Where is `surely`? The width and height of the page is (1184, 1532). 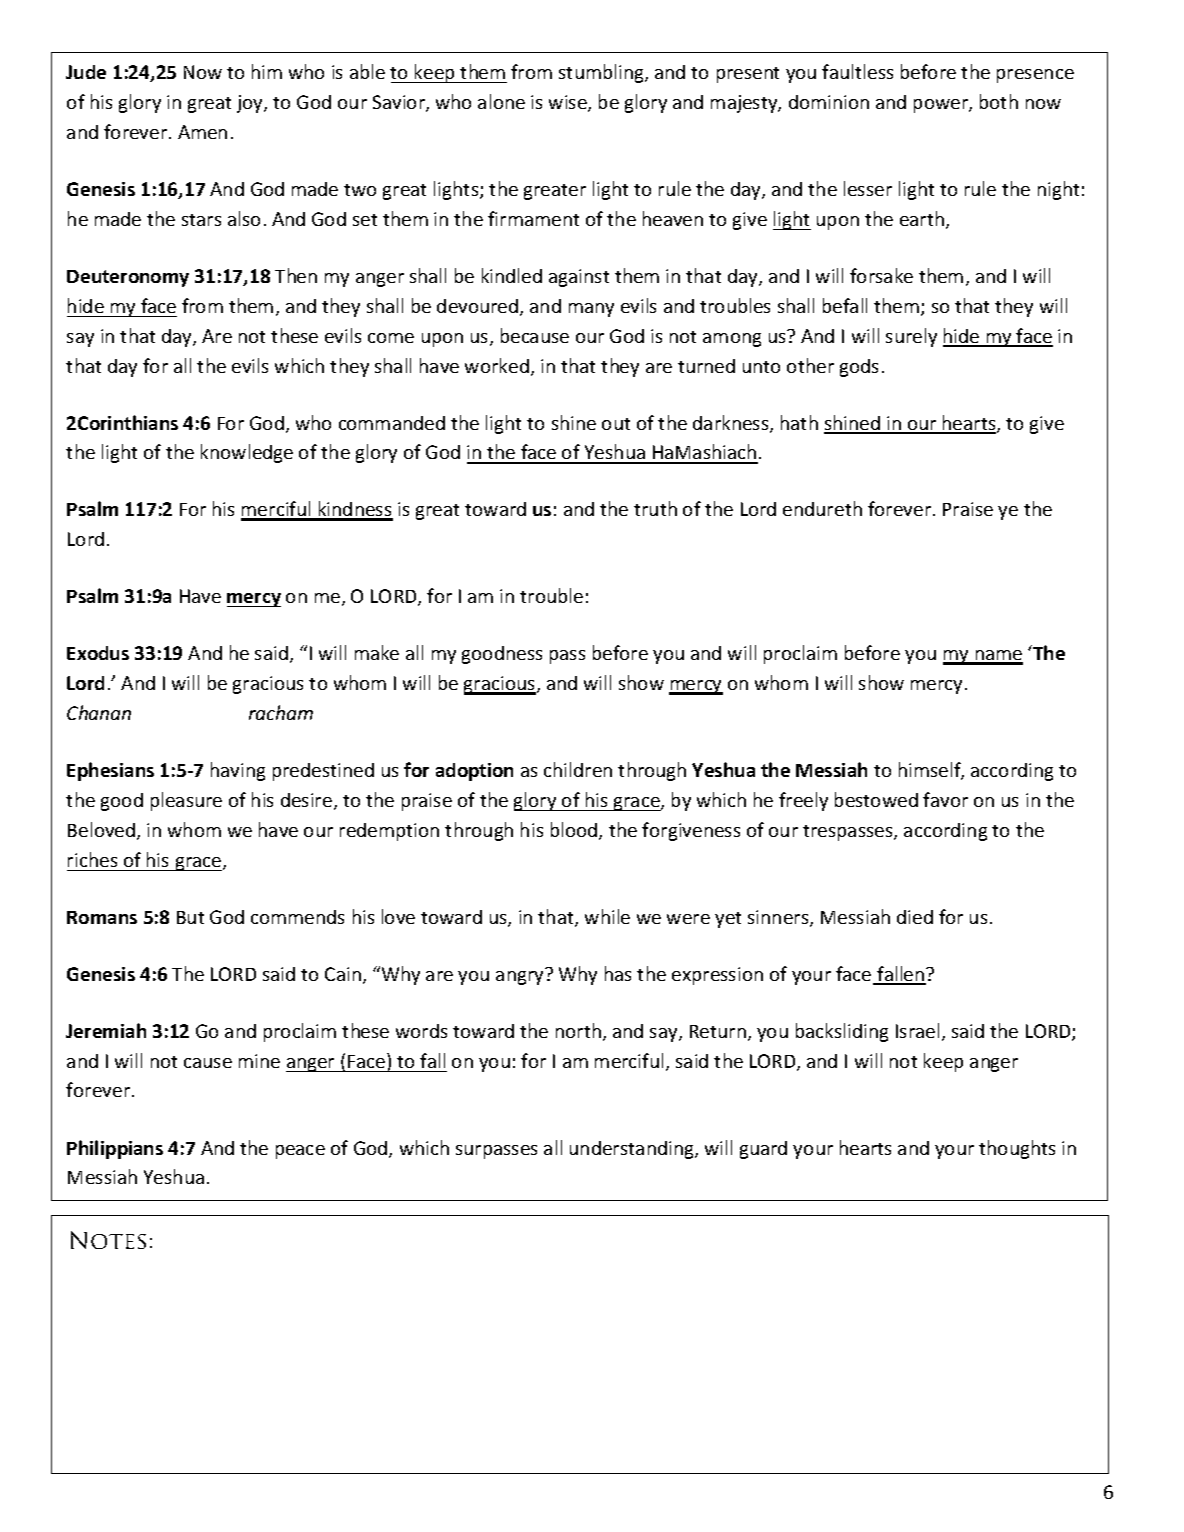
surely is located at coordinates (911, 337).
